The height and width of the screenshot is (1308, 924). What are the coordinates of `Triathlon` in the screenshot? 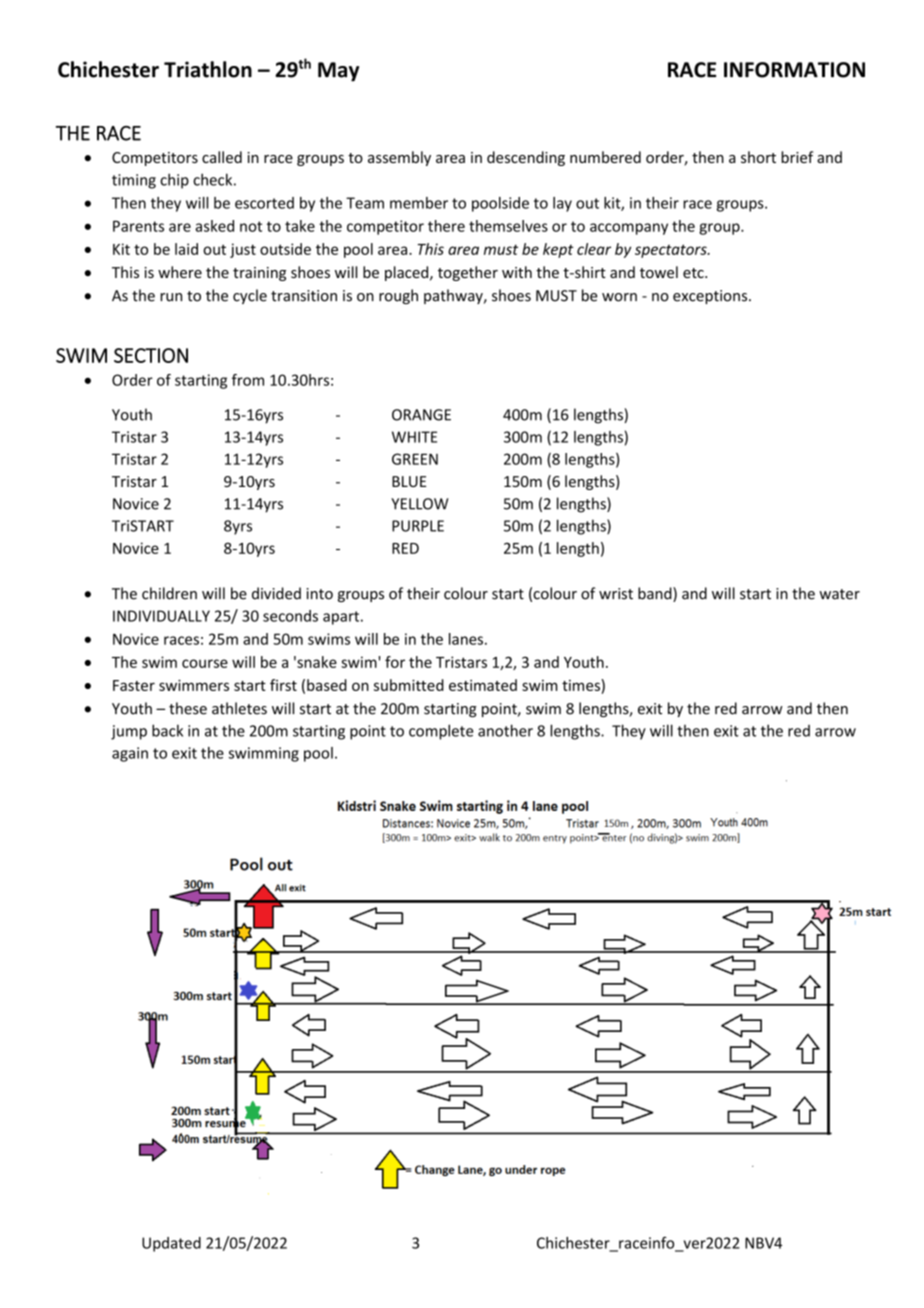 It's located at (208, 69).
